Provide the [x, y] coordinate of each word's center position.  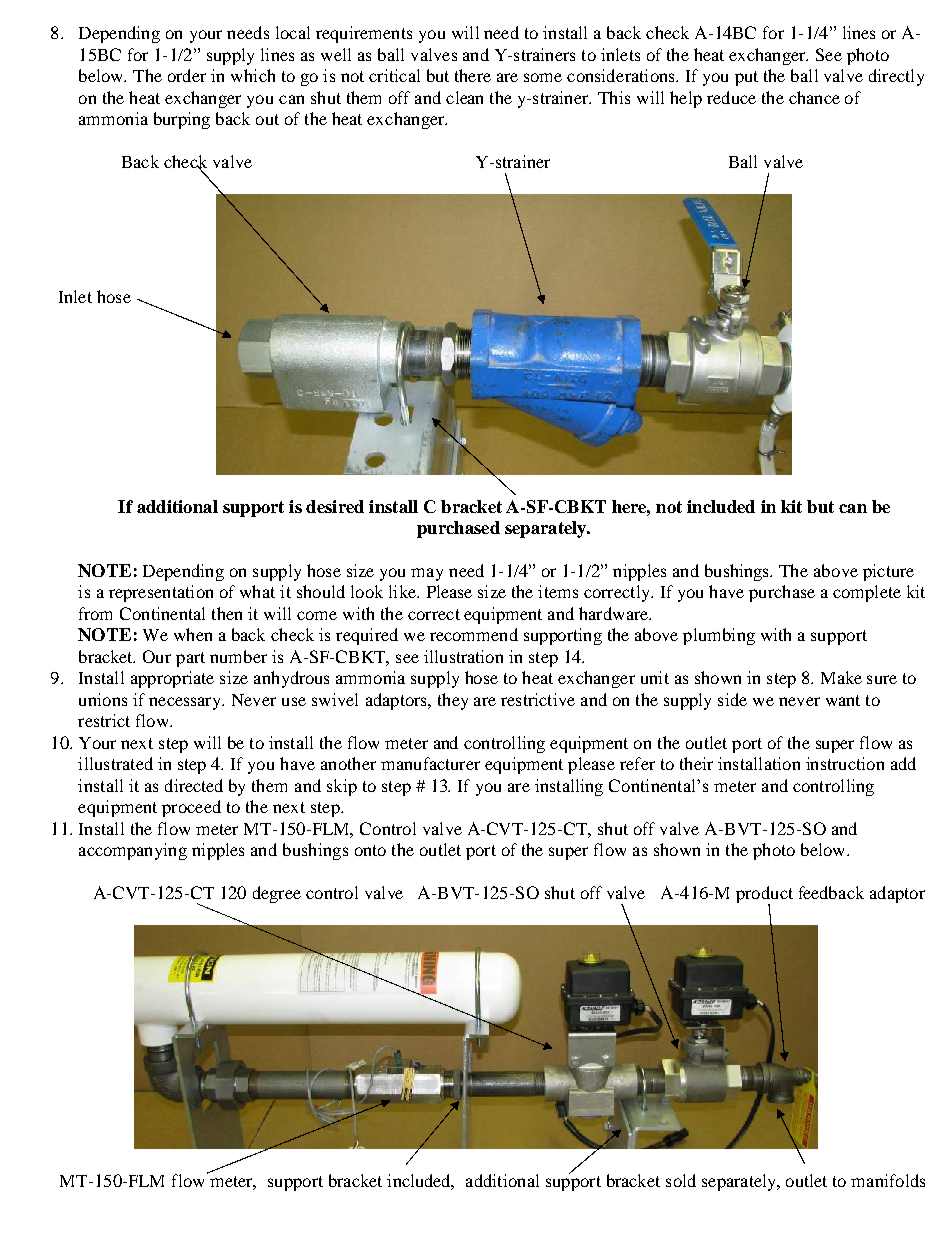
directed [194, 785]
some [543, 77]
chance [814, 97]
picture [888, 572]
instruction [845, 763]
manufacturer [430, 763]
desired [335, 506]
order [187, 75]
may [427, 574]
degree [277, 894]
